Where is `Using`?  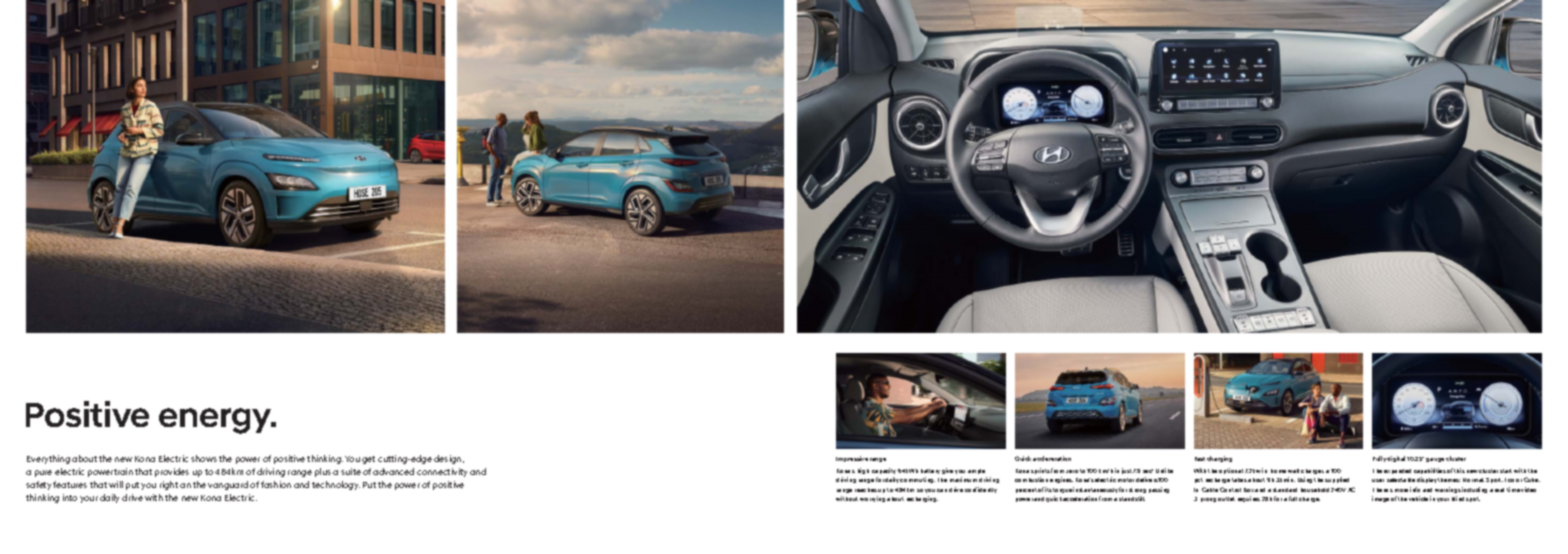
Using is located at coordinates (1305, 480).
